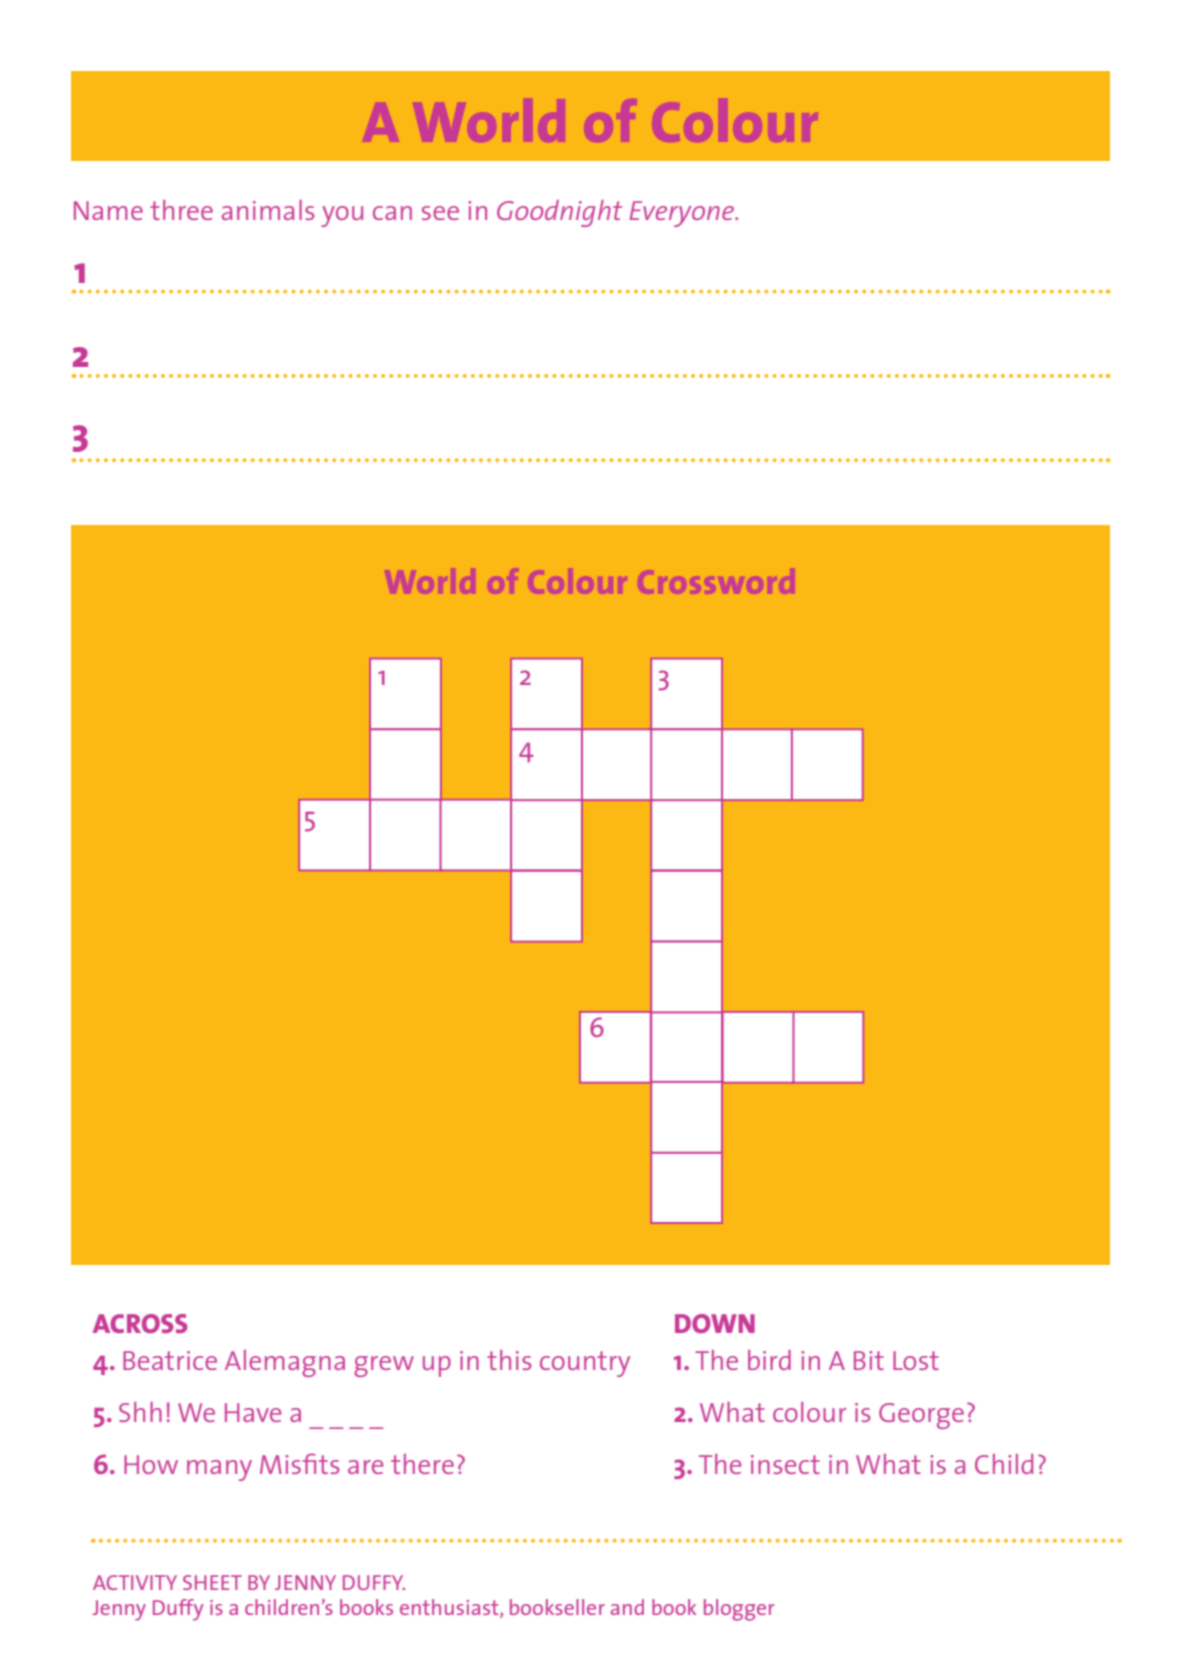 Image resolution: width=1181 pixels, height=1670 pixels. What do you see at coordinates (181, 210) in the page?
I see `three` at bounding box center [181, 210].
